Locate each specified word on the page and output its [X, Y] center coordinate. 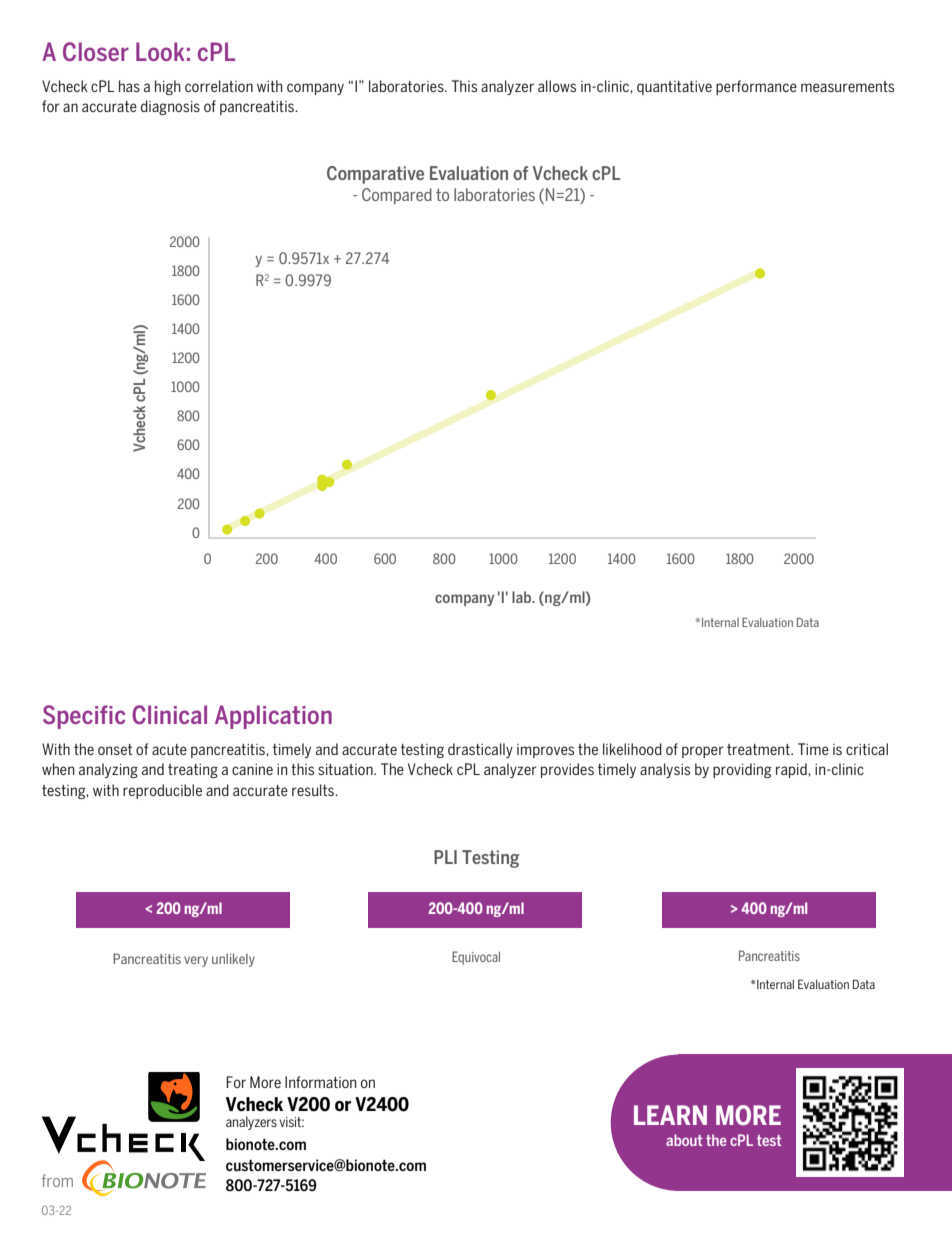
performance [756, 87]
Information [320, 1082]
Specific [84, 717]
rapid [792, 770]
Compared [397, 196]
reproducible [162, 791]
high [167, 87]
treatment [759, 749]
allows [557, 86]
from [57, 1180]
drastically [480, 750]
